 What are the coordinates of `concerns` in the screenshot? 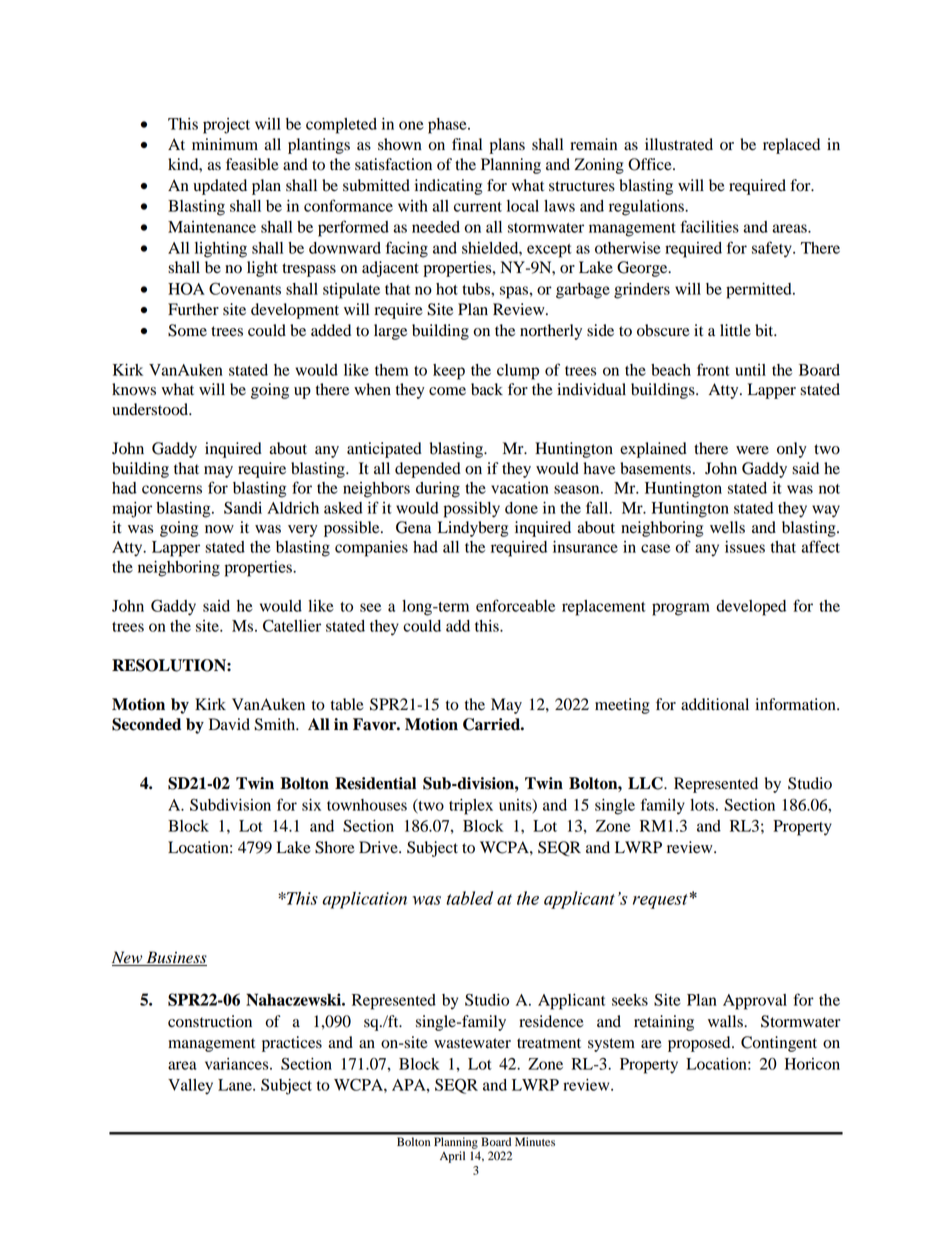 It's located at (172, 489).
